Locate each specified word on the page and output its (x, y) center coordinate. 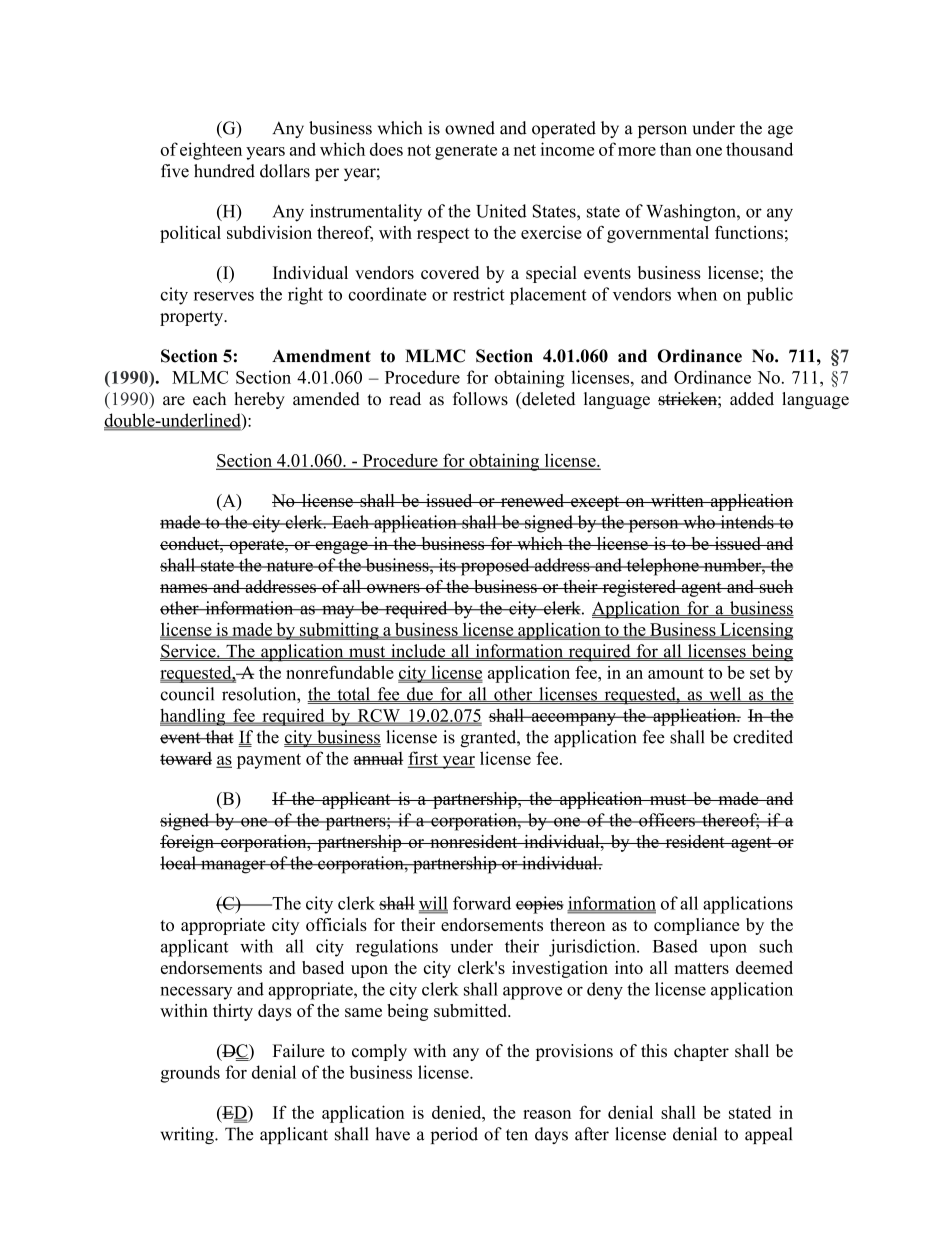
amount (676, 673)
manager (233, 867)
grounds (190, 1074)
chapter (701, 1052)
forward (482, 903)
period (454, 1135)
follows (480, 399)
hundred (224, 171)
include (418, 651)
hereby (259, 400)
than (676, 149)
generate (466, 152)
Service (189, 651)
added (752, 399)
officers (667, 820)
